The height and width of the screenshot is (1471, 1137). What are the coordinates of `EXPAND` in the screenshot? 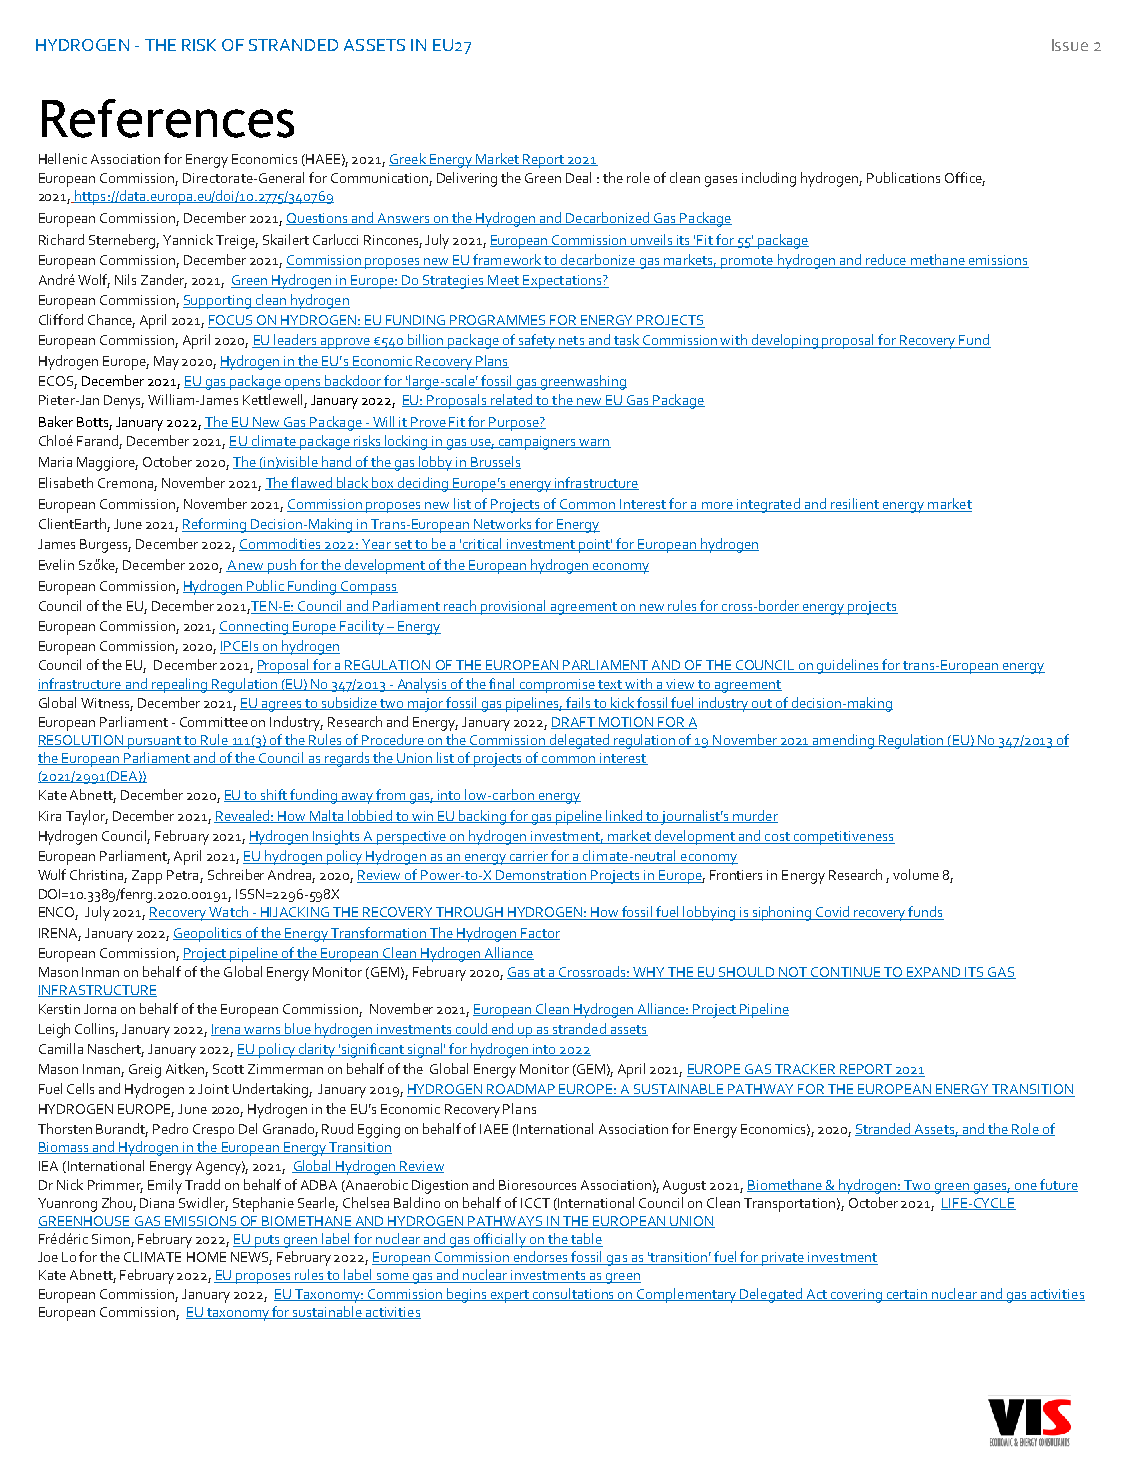 It's located at (934, 973).
